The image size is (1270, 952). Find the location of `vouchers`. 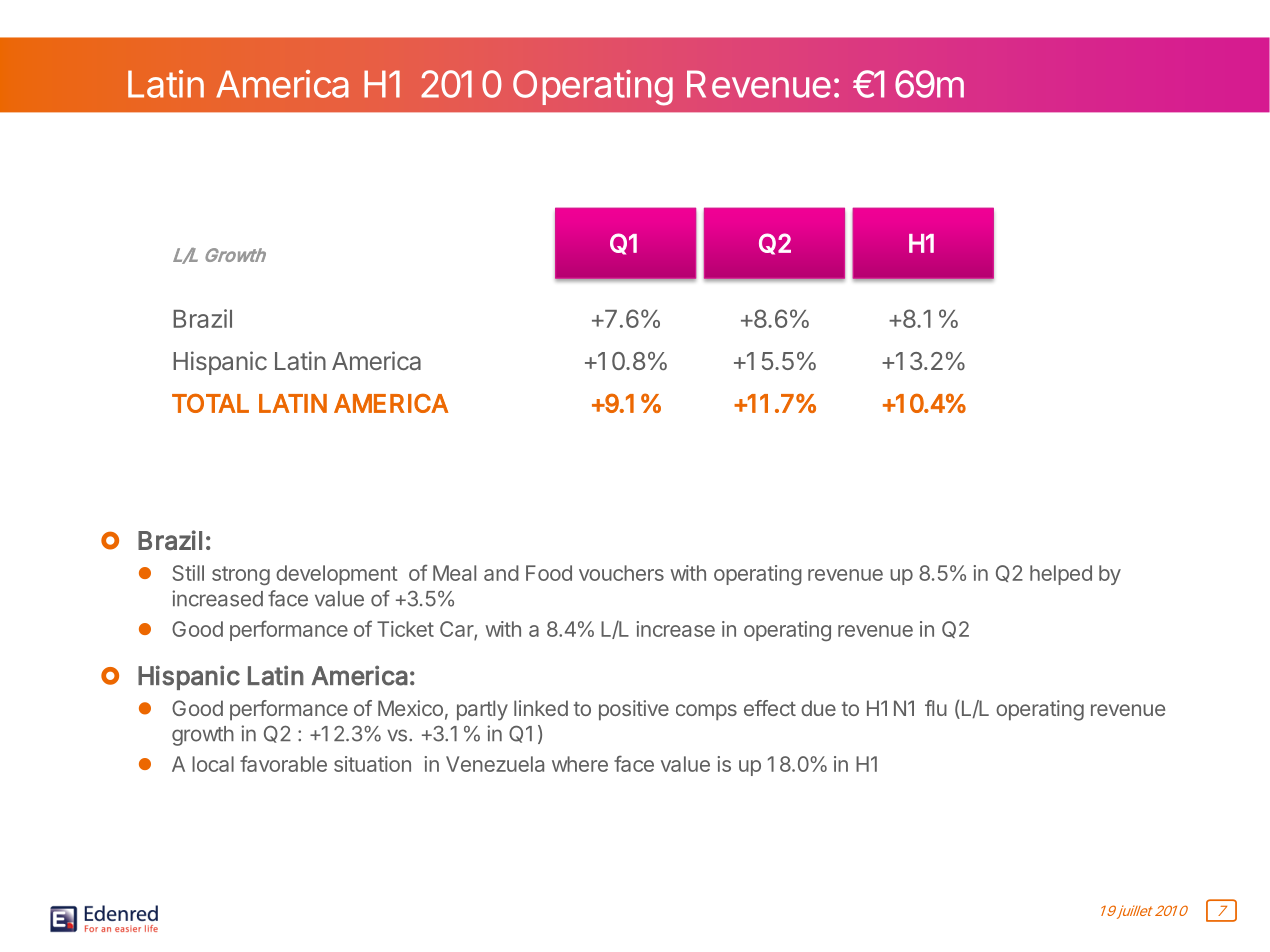

vouchers is located at coordinates (621, 573).
